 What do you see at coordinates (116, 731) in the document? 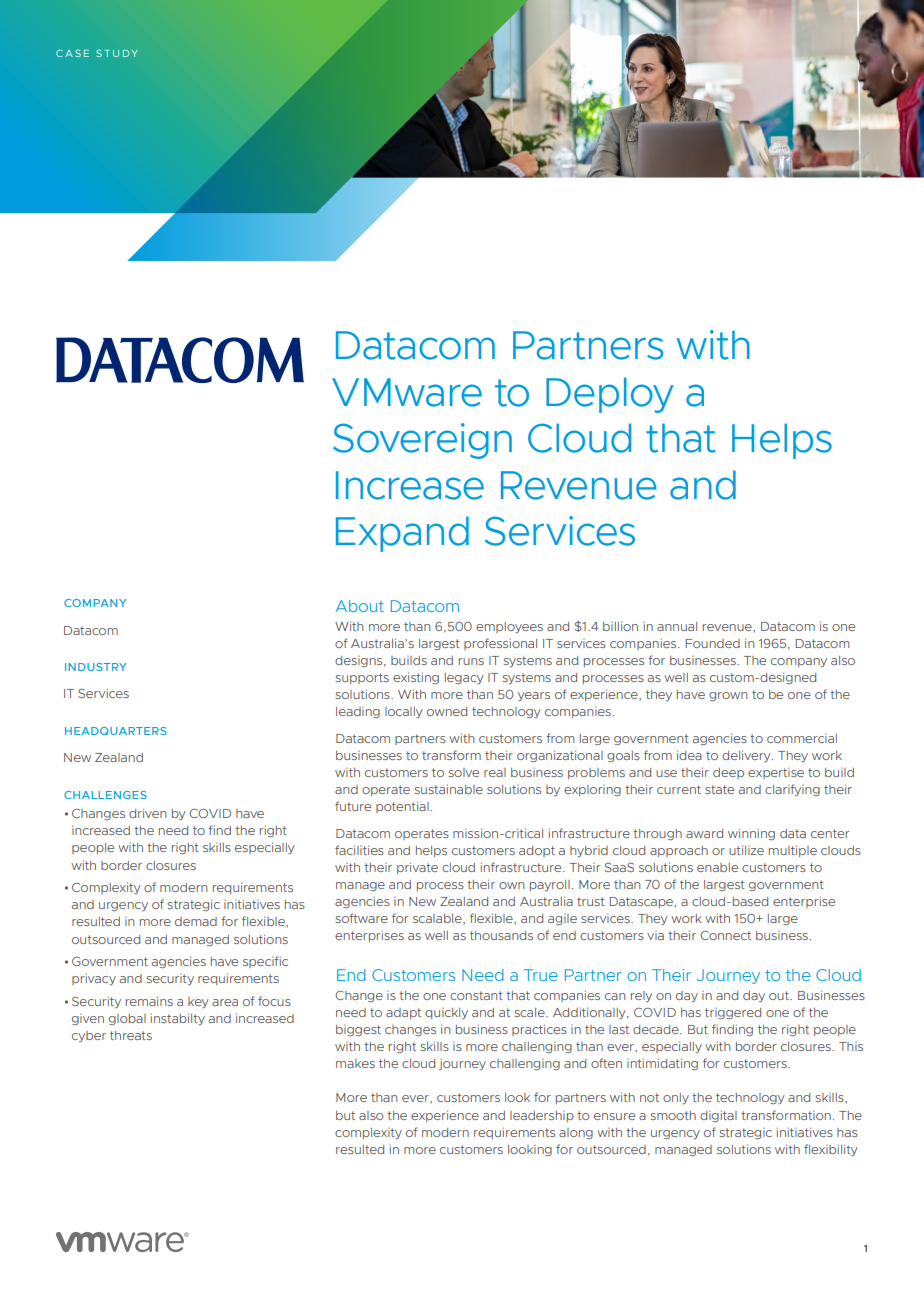
I see `HEADQUARTERS` at bounding box center [116, 731].
